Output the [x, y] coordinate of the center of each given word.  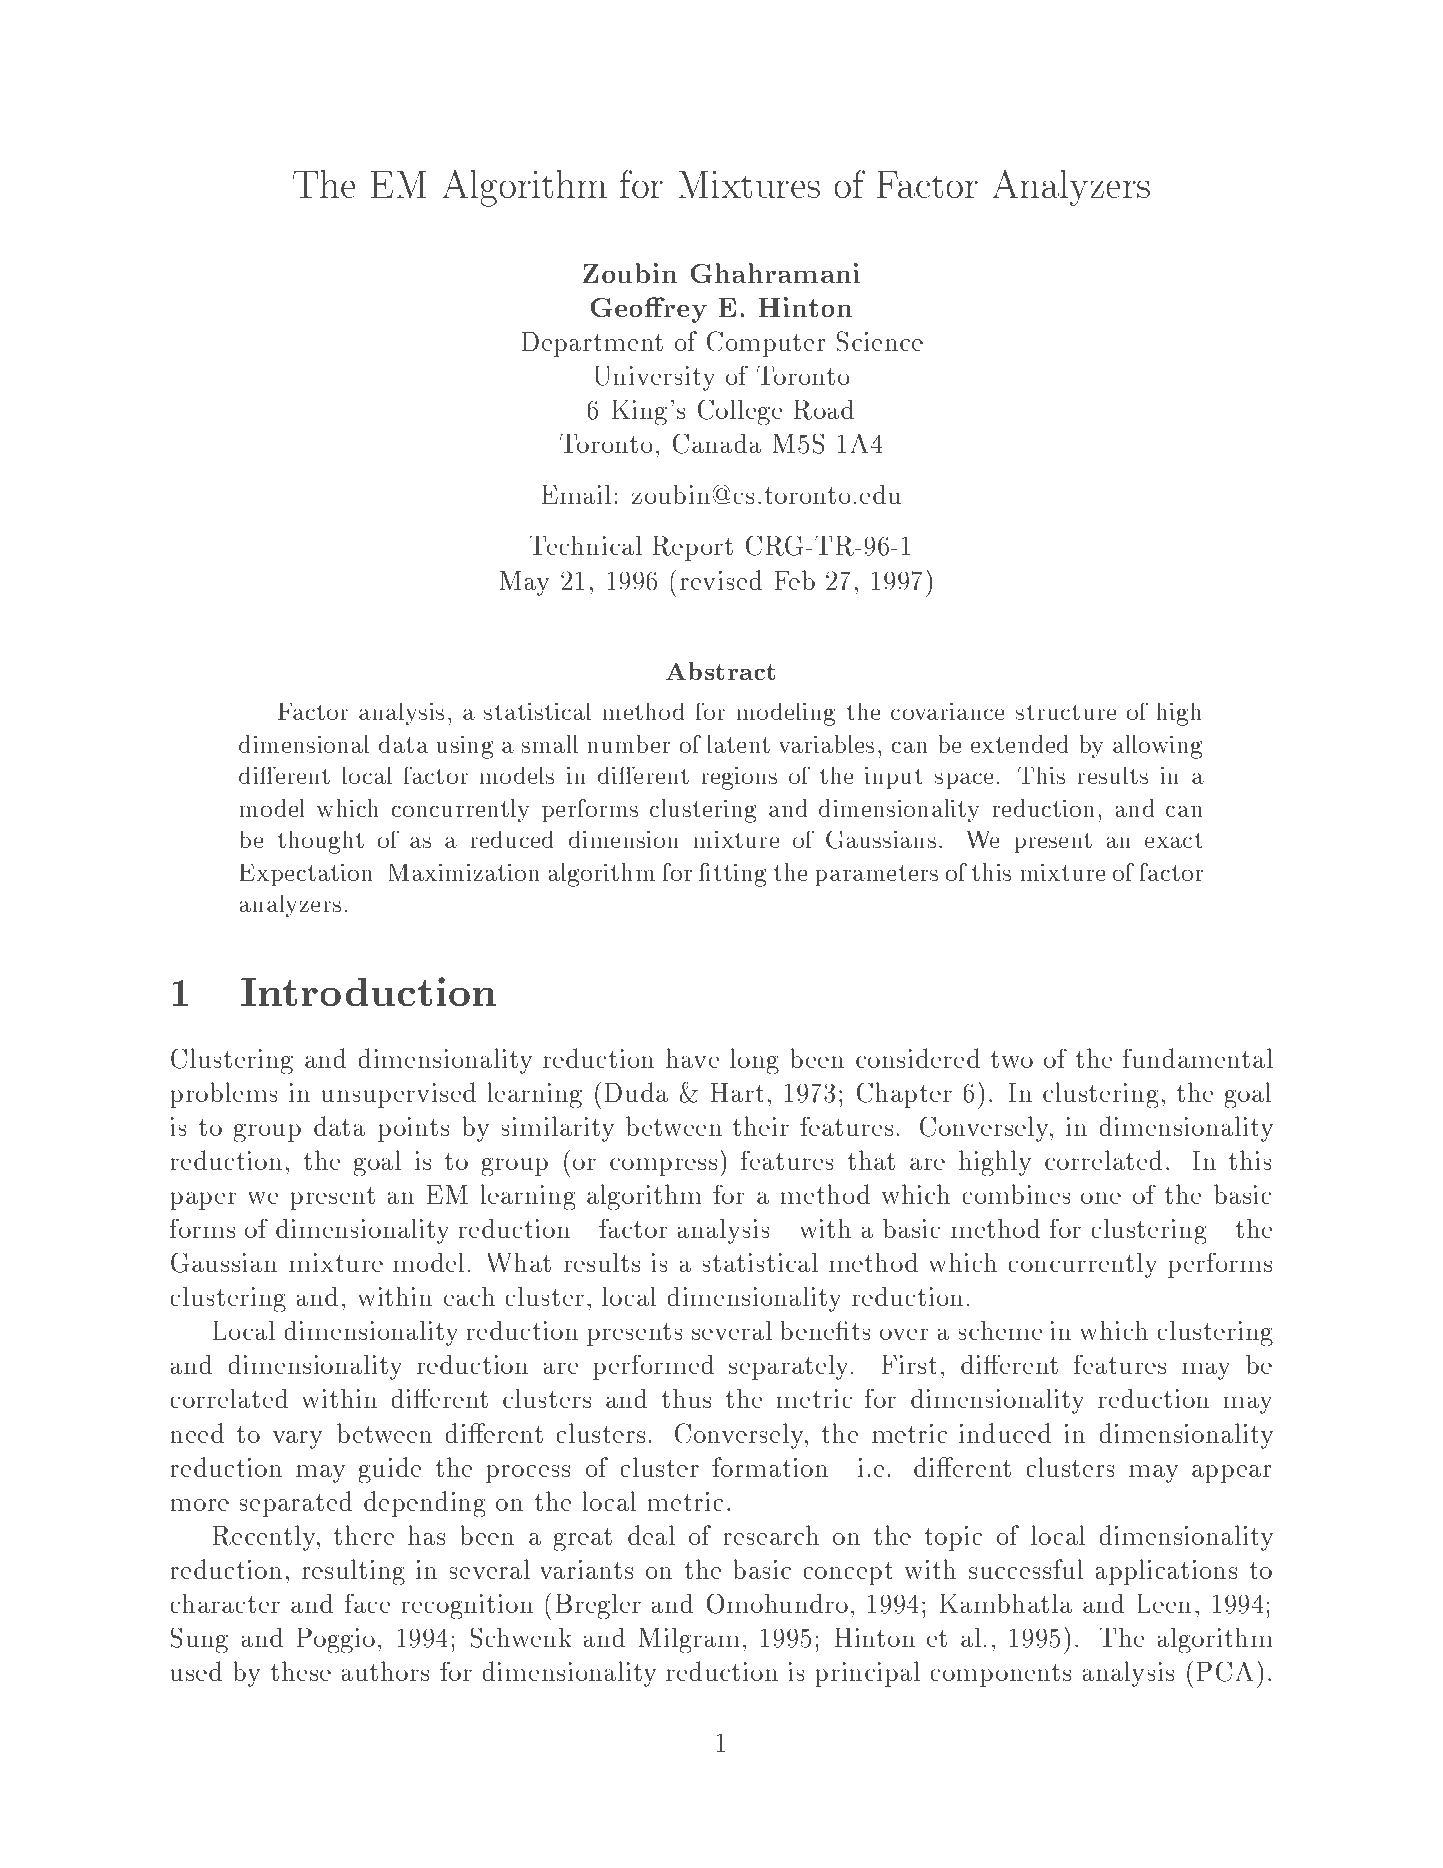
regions [739, 778]
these [301, 1671]
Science [880, 341]
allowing [1157, 747]
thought [321, 842]
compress [663, 1167]
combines [1016, 1194]
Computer [766, 344]
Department [592, 344]
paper [203, 1201]
